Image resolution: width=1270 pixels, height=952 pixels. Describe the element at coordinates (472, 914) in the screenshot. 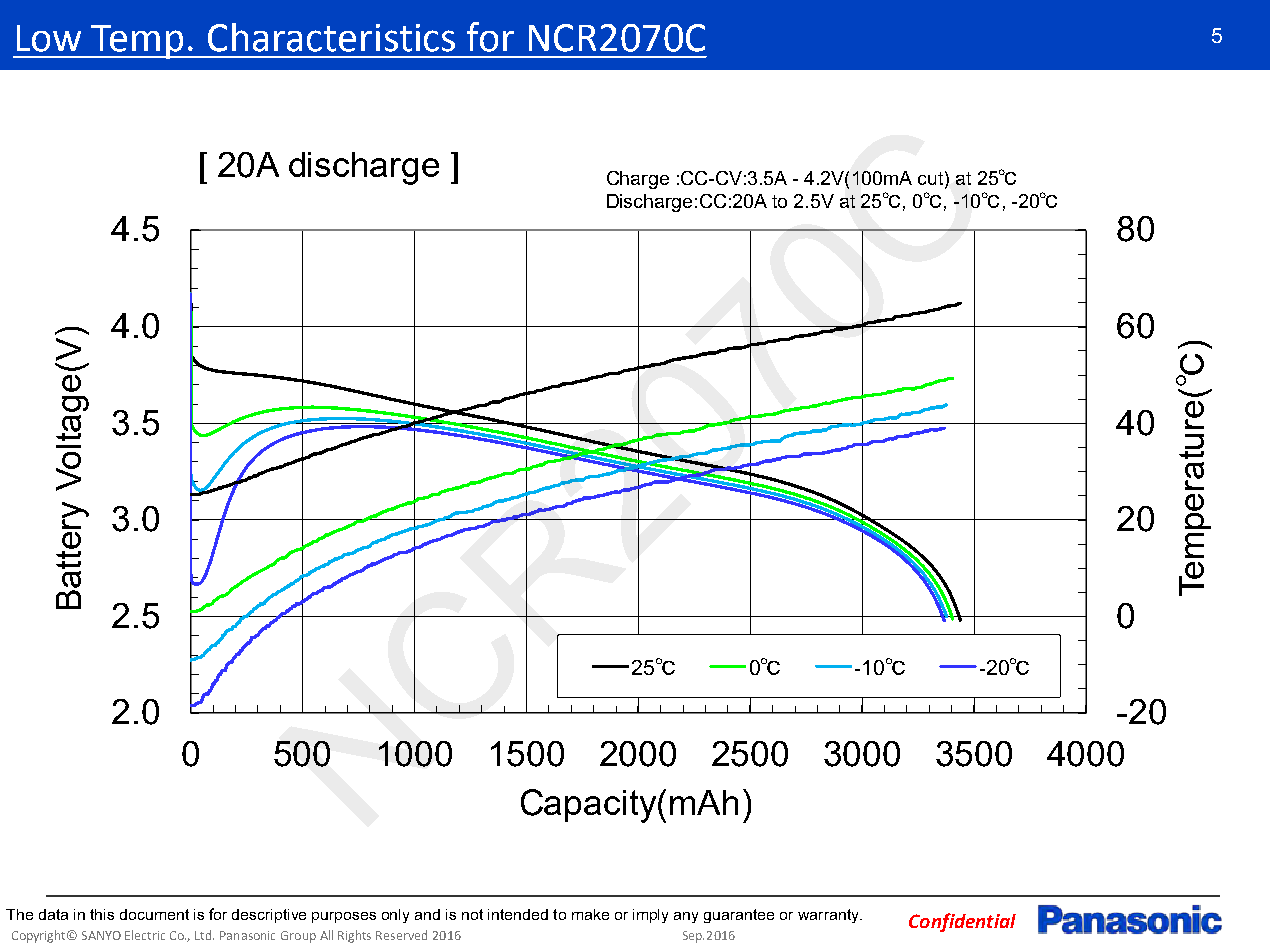

I see `not` at that location.
